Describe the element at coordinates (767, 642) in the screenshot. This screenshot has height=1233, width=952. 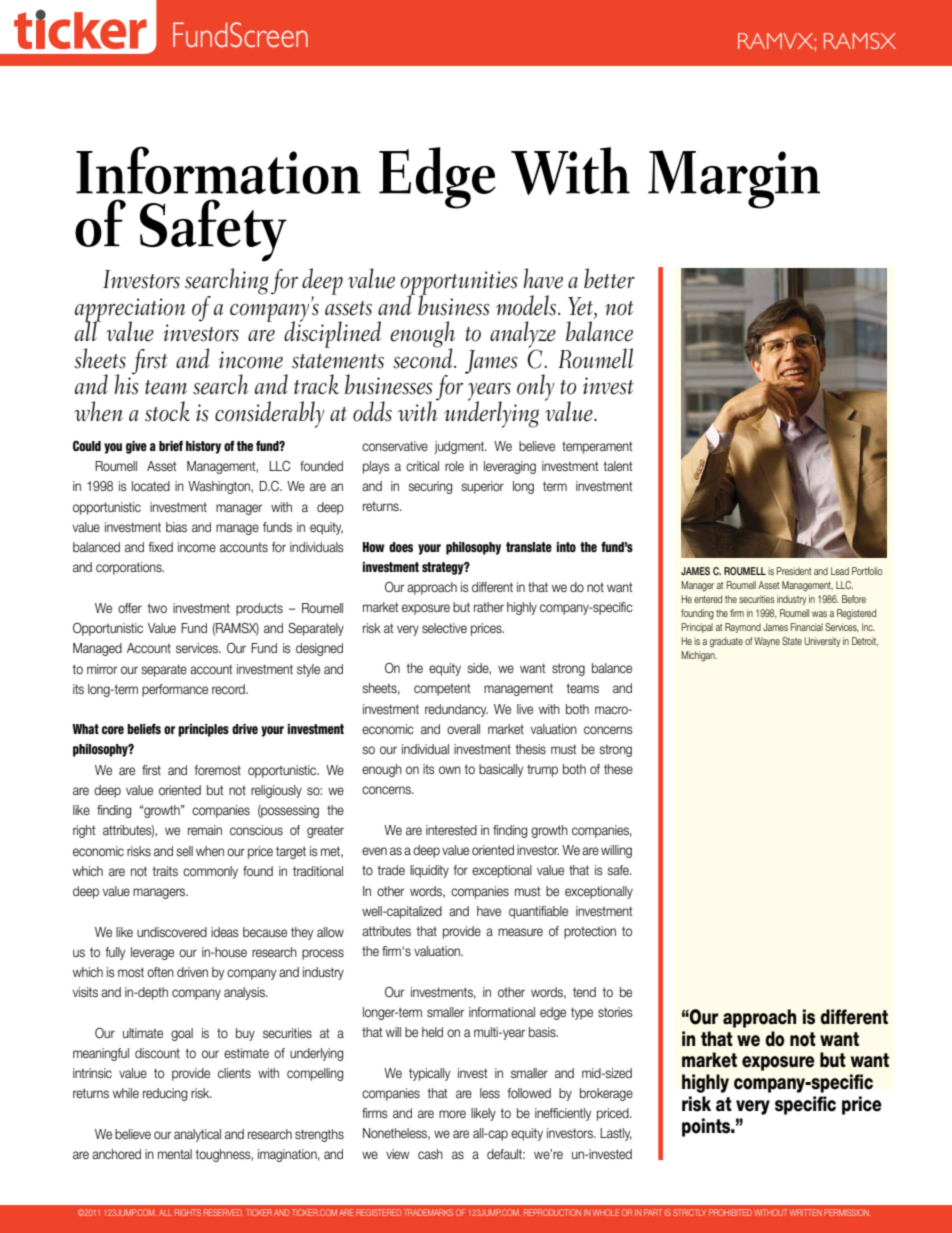
I see `Wayne` at that location.
